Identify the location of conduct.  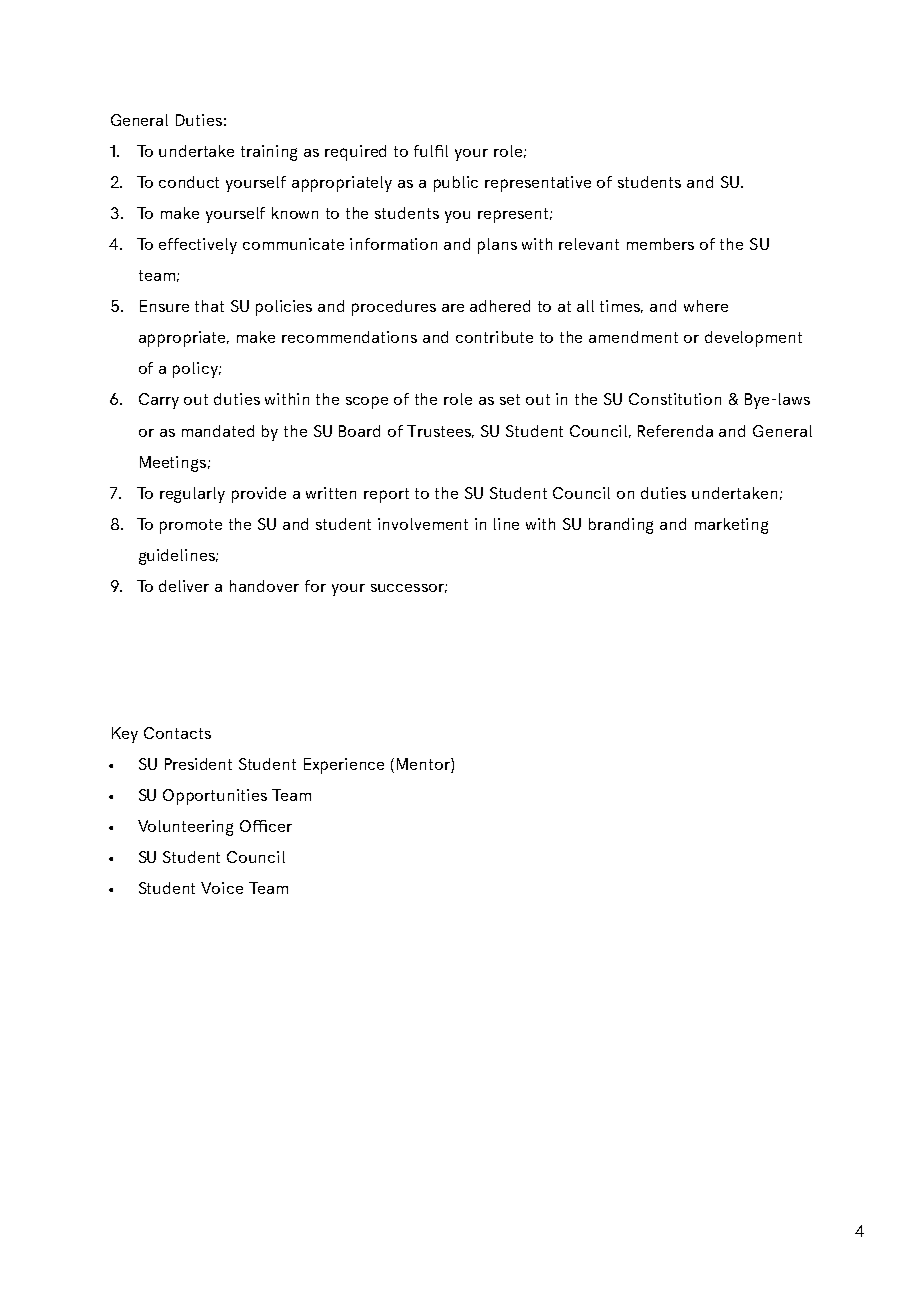
(189, 182).
